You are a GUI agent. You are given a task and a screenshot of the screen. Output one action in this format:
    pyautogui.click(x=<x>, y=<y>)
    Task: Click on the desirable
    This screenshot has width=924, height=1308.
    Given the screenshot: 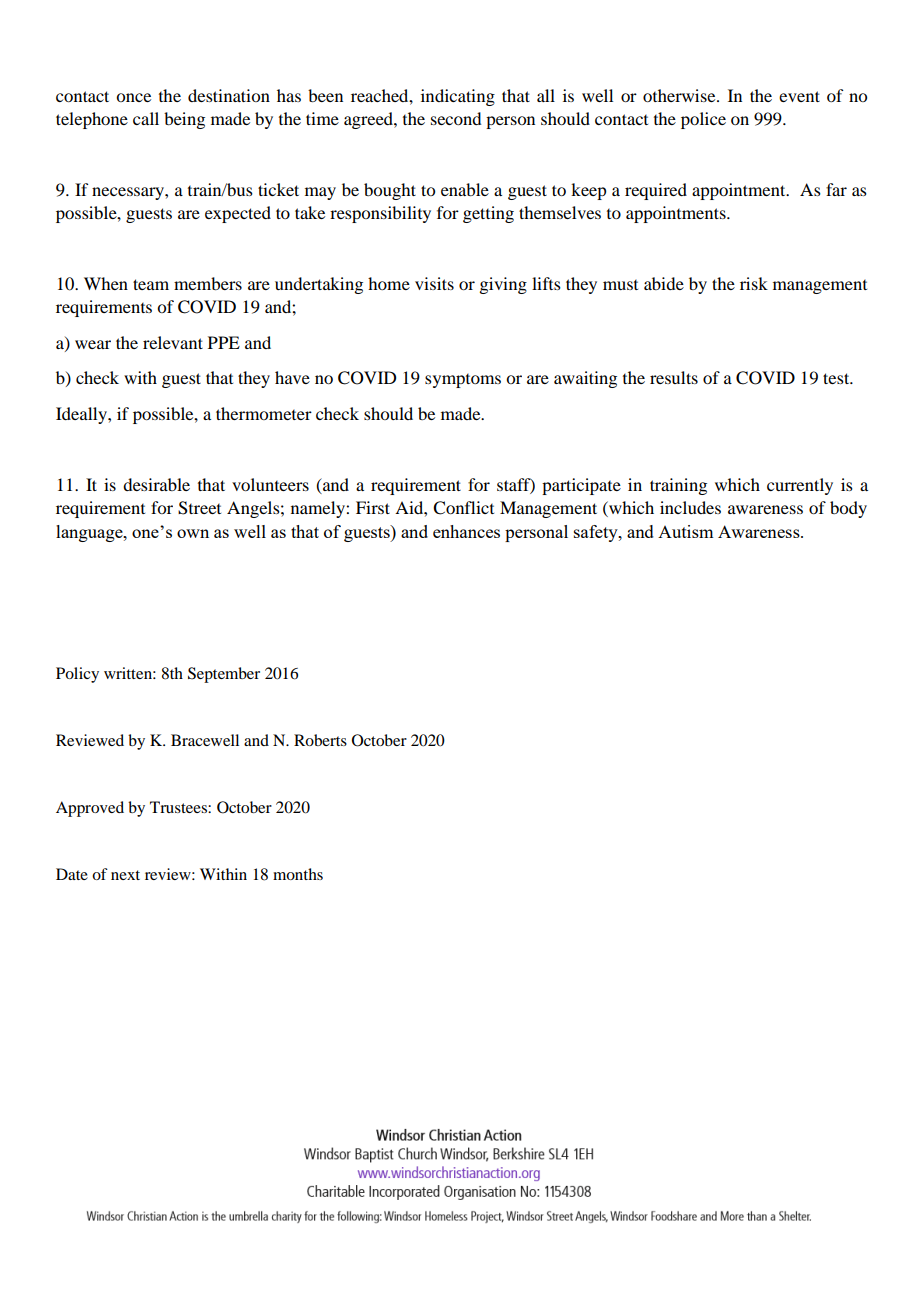 What is the action you would take?
    pyautogui.click(x=156, y=484)
